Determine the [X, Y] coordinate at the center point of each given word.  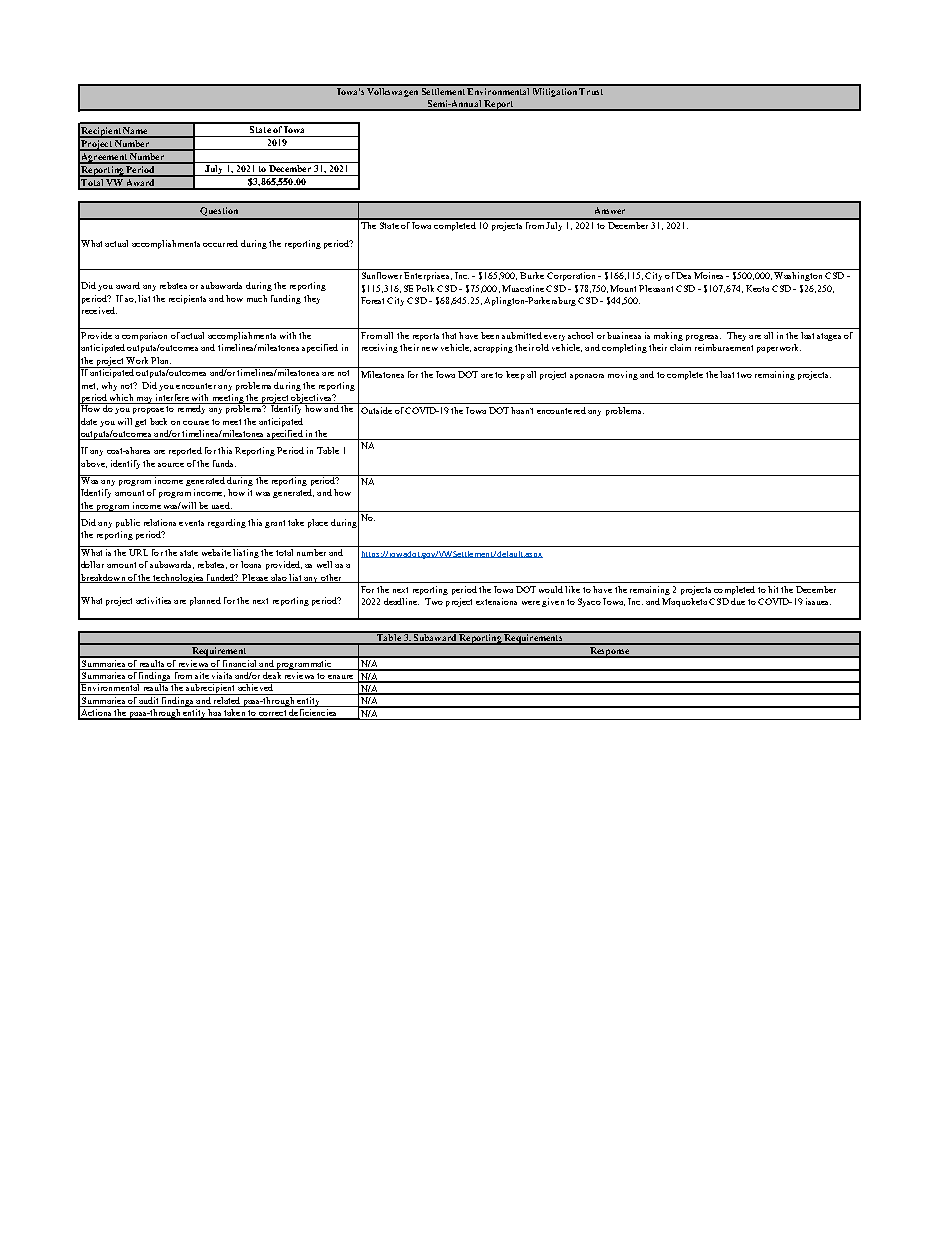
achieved [256, 686]
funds [224, 463]
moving [623, 375]
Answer [610, 210]
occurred [220, 243]
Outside [376, 410]
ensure [340, 677]
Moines [708, 275]
